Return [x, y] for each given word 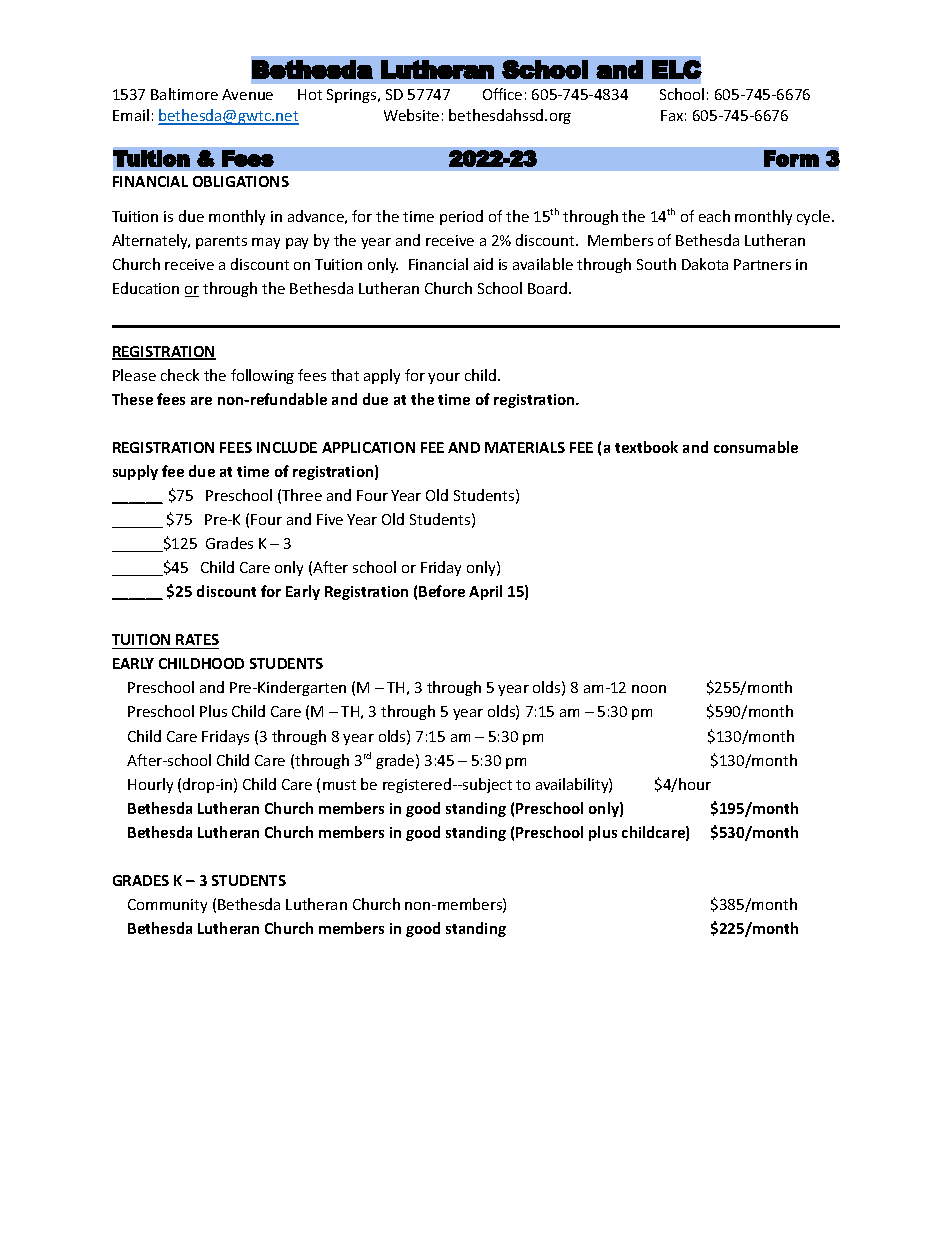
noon [649, 689]
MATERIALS [525, 447]
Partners [762, 264]
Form [791, 158]
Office [502, 94]
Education [146, 288]
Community [167, 906]
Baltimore [184, 94]
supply [135, 472]
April [485, 592]
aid [483, 264]
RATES [197, 641]
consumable [756, 447]
